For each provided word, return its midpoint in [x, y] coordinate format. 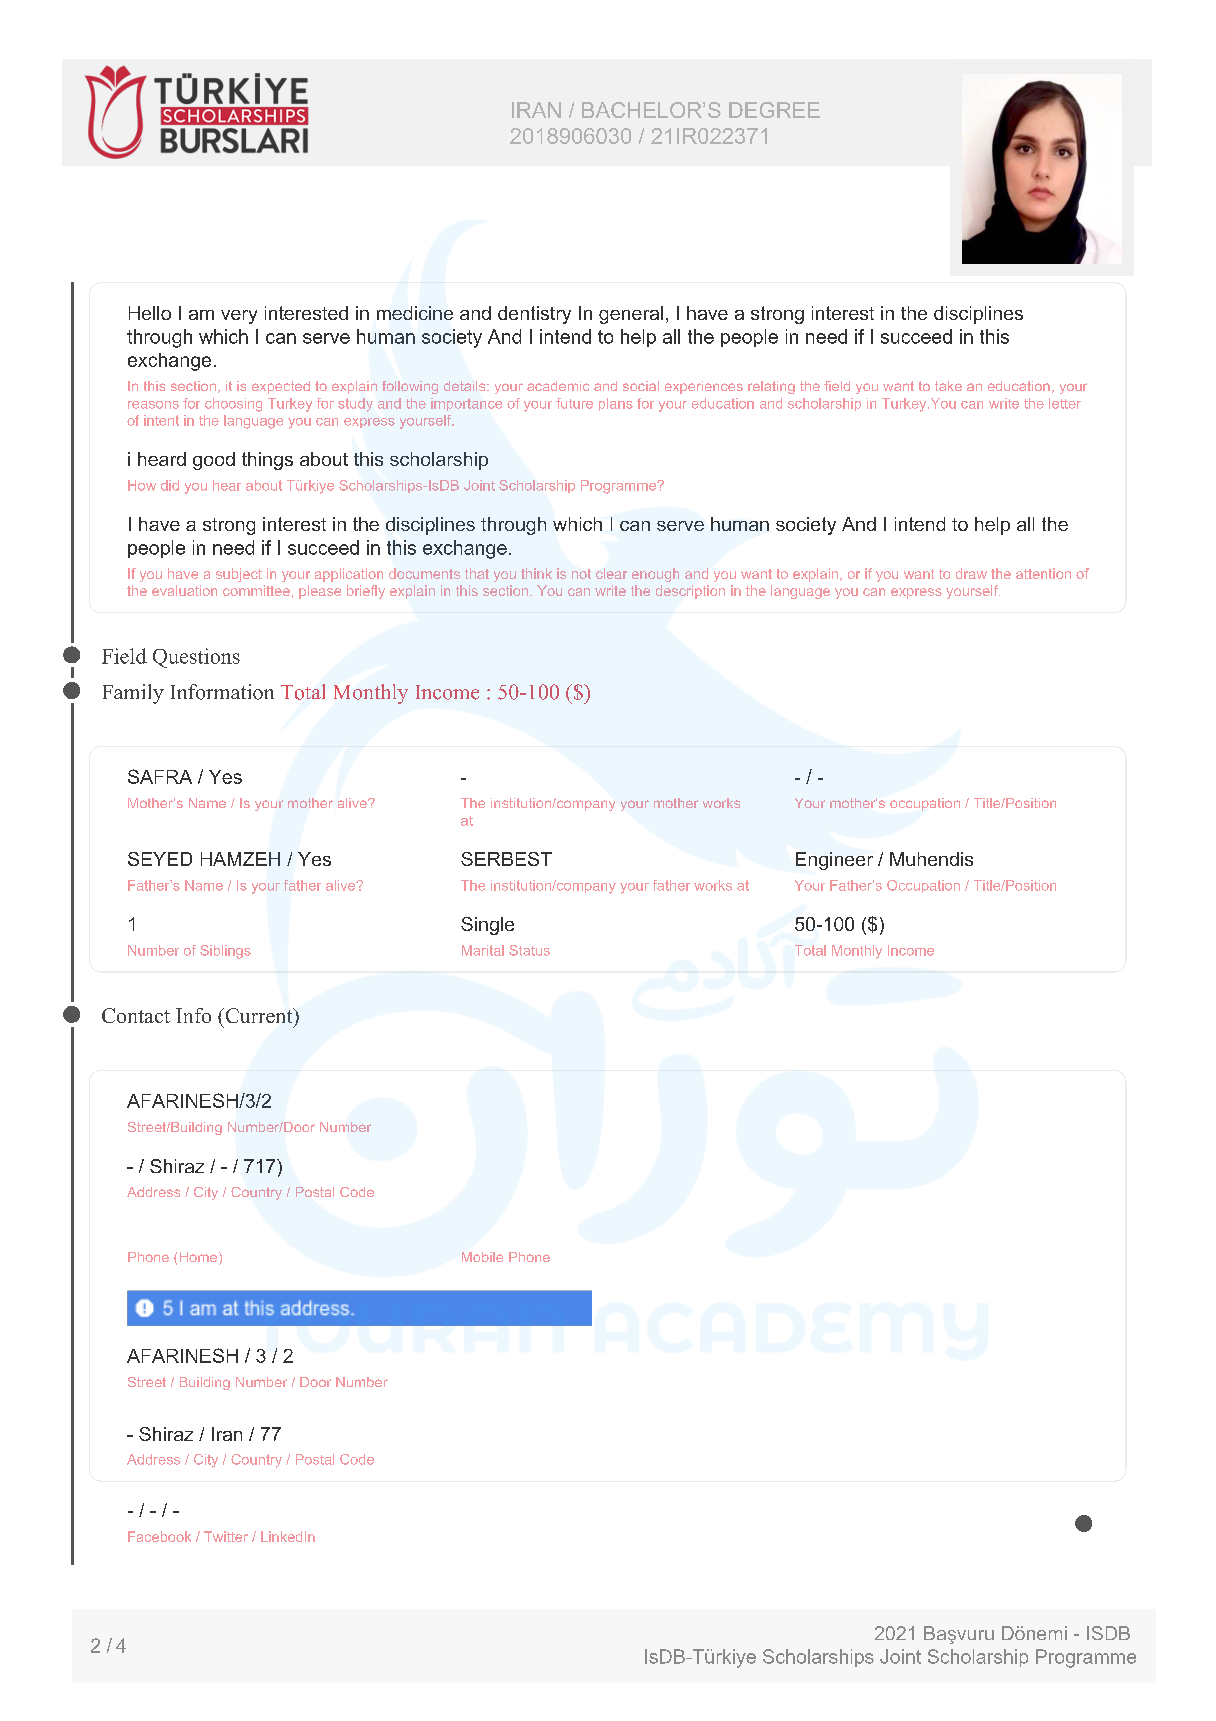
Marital [483, 950]
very [239, 317]
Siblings [225, 952]
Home [200, 1258]
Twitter [226, 1536]
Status [529, 950]
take [948, 386]
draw [971, 573]
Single [487, 926]
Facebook [159, 1536]
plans [616, 404]
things [267, 461]
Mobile [482, 1257]
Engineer [834, 861]
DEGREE [774, 110]
